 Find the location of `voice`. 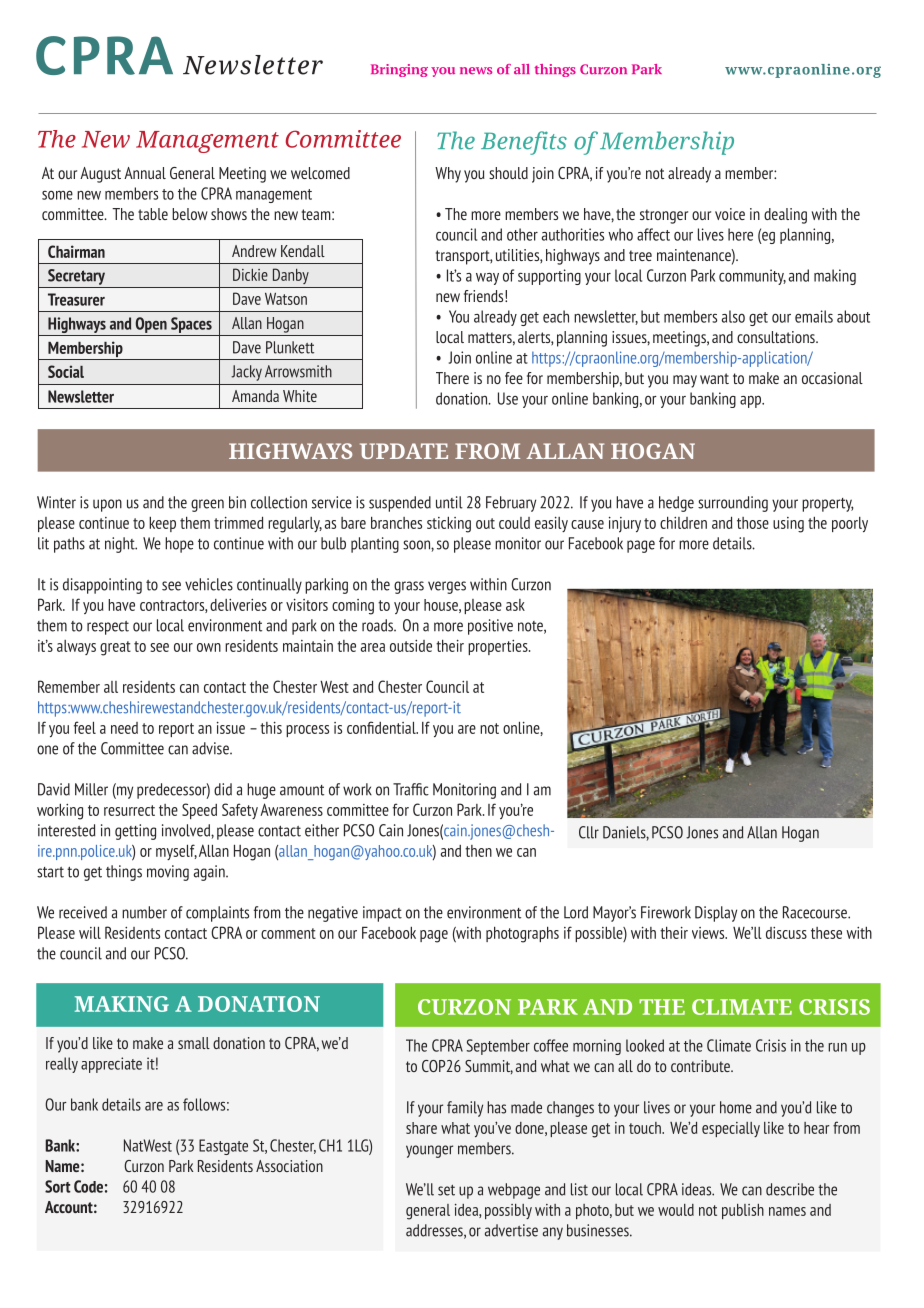

voice is located at coordinates (730, 214).
